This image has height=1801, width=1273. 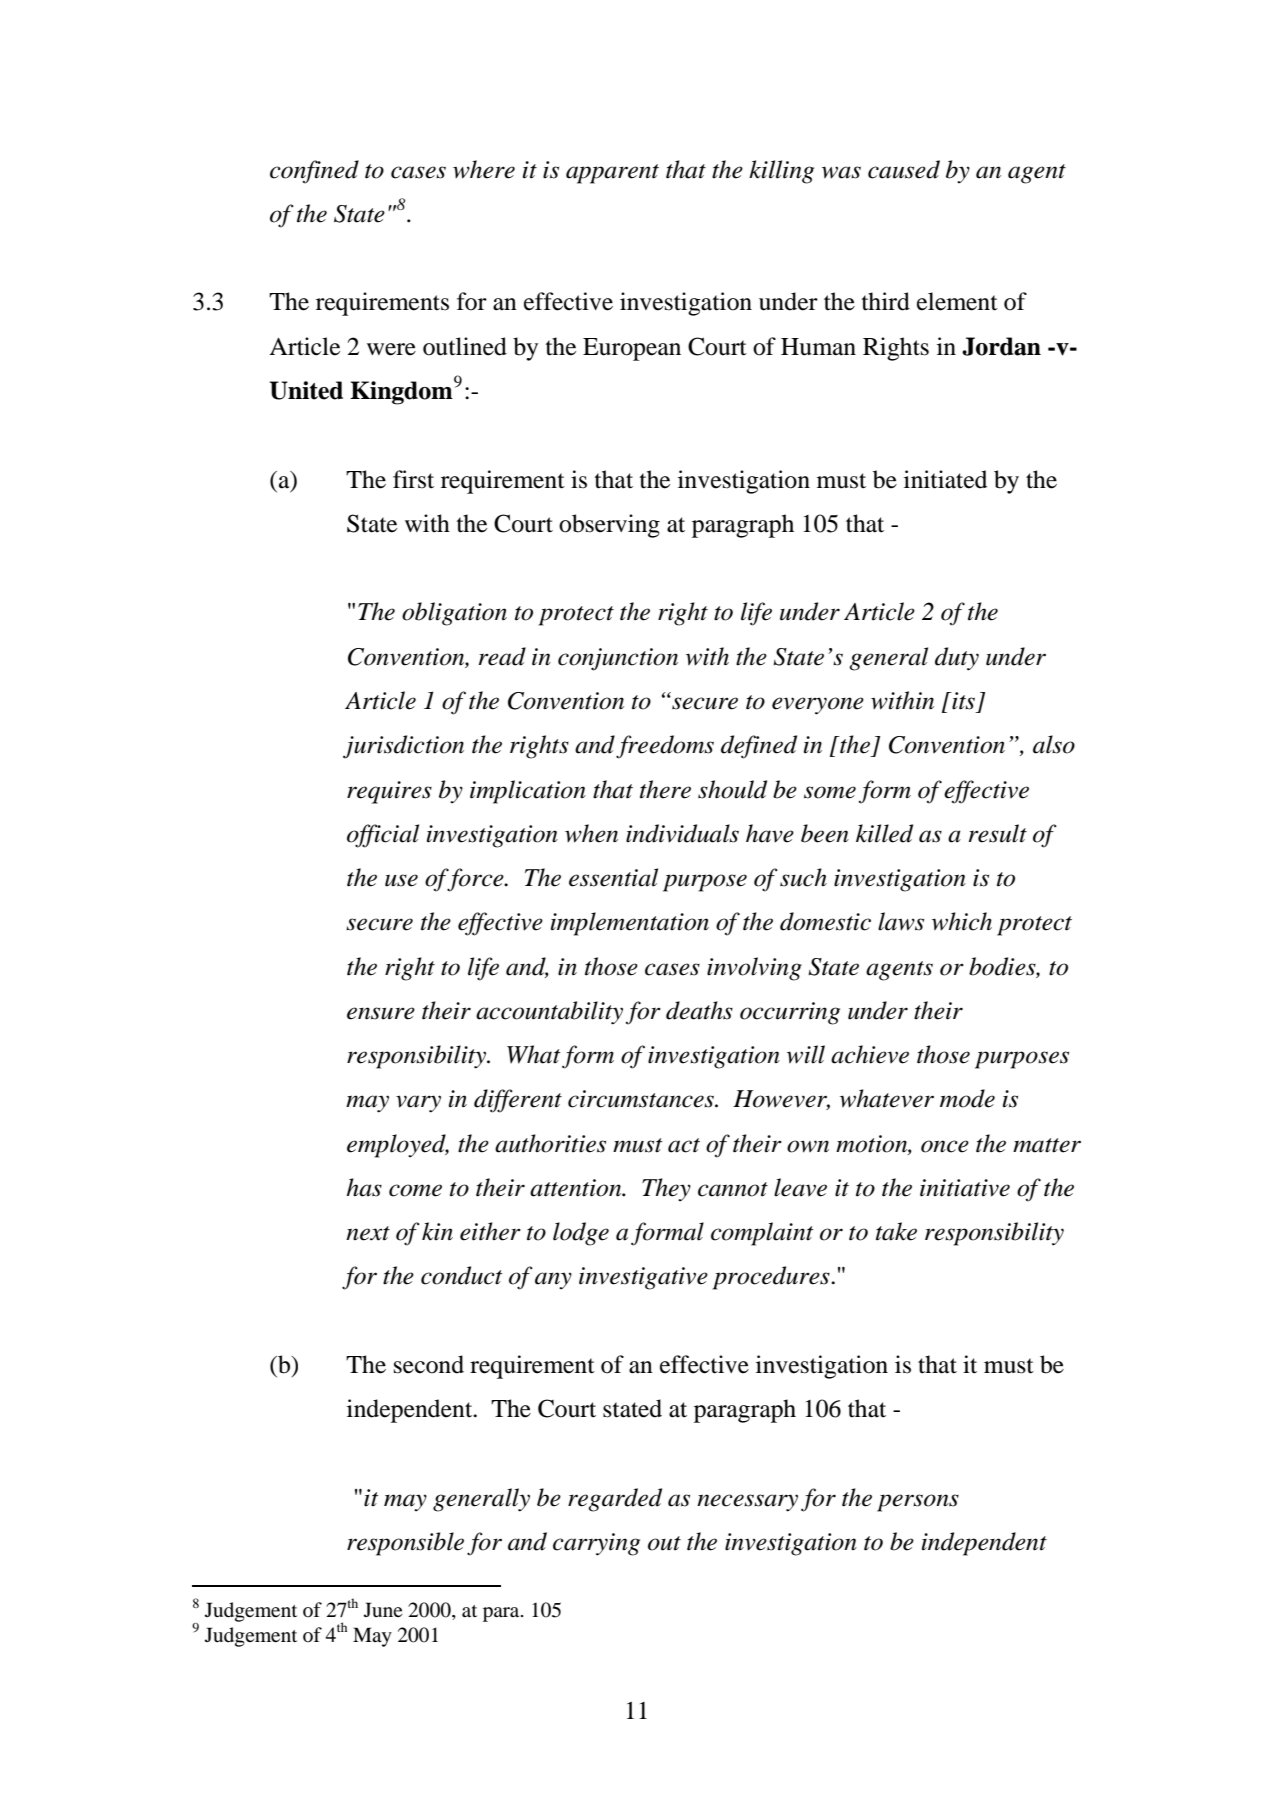 What do you see at coordinates (405, 1544) in the image?
I see `responsible` at bounding box center [405, 1544].
